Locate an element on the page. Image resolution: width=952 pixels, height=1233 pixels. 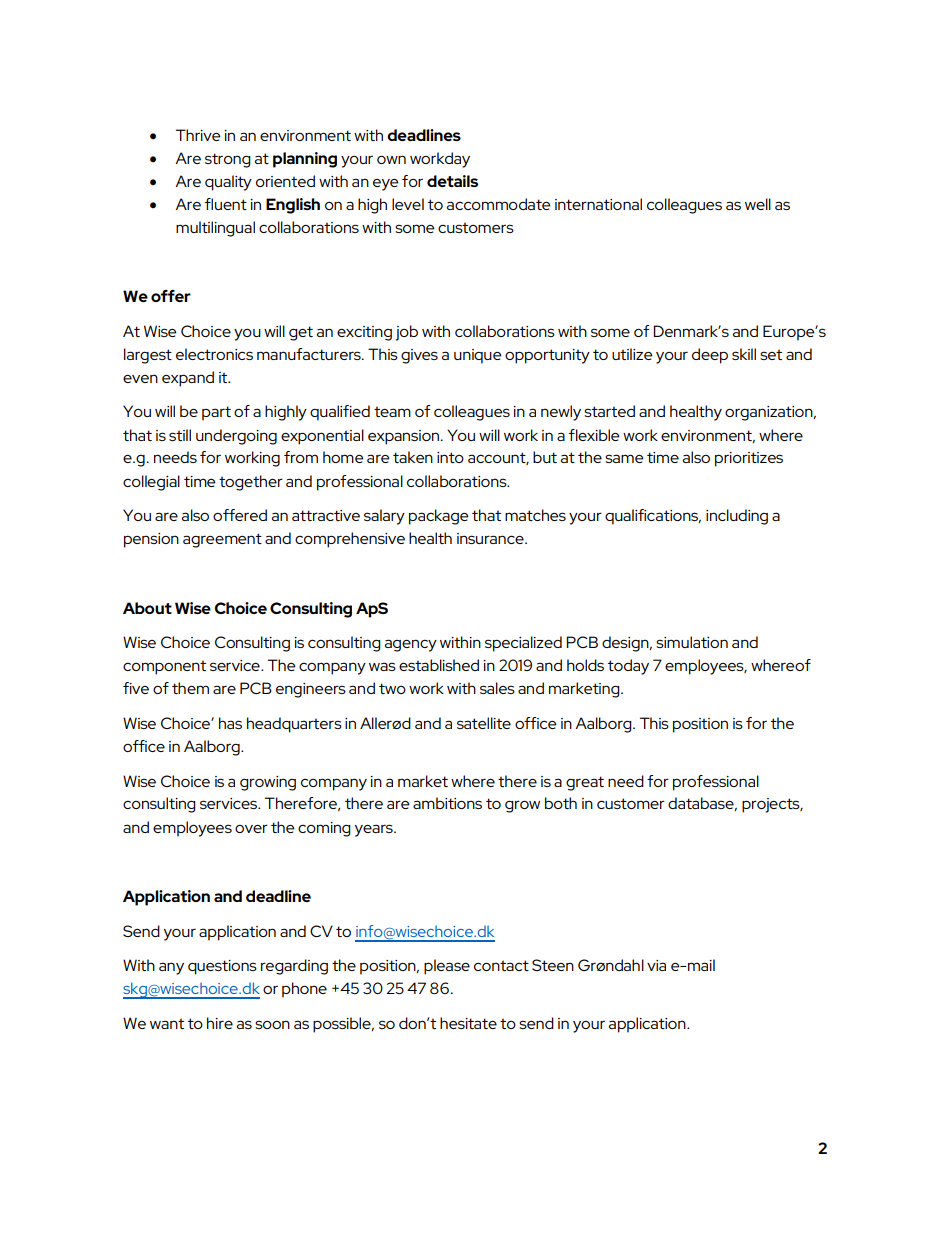
satellite is located at coordinates (484, 723).
